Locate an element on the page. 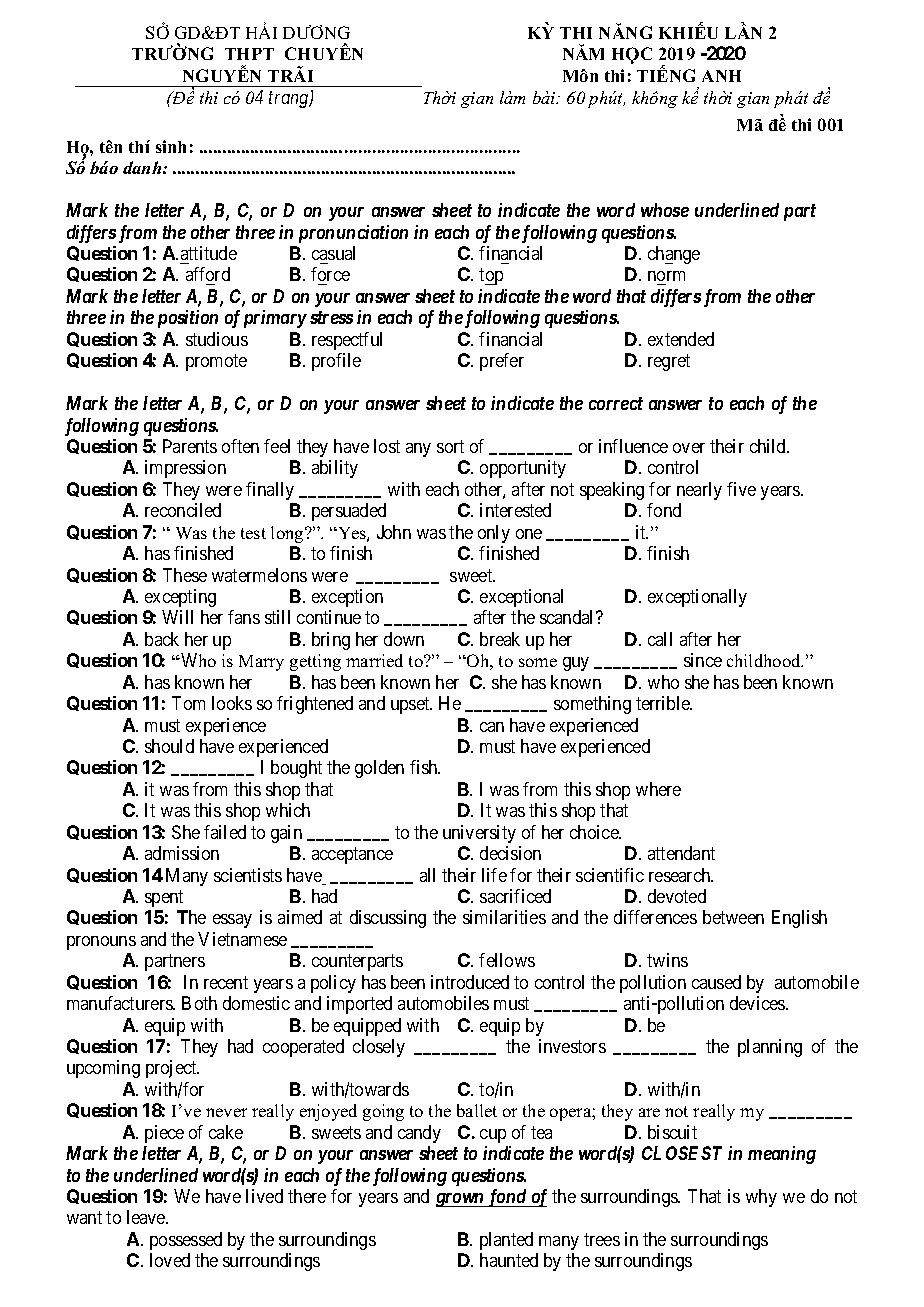 The width and height of the document is (924, 1307). sort is located at coordinates (450, 446).
